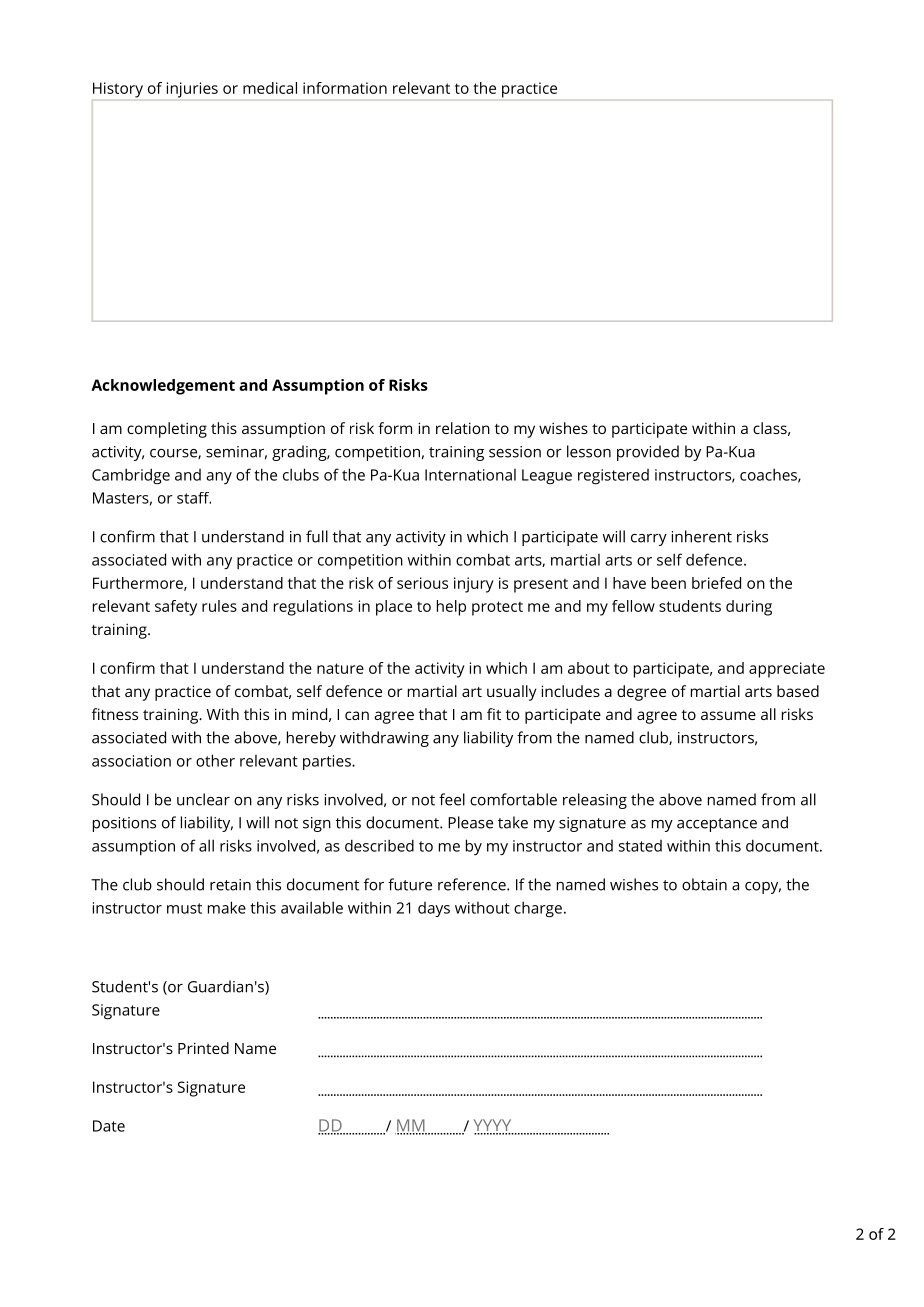  What do you see at coordinates (463, 428) in the document?
I see `relation` at bounding box center [463, 428].
